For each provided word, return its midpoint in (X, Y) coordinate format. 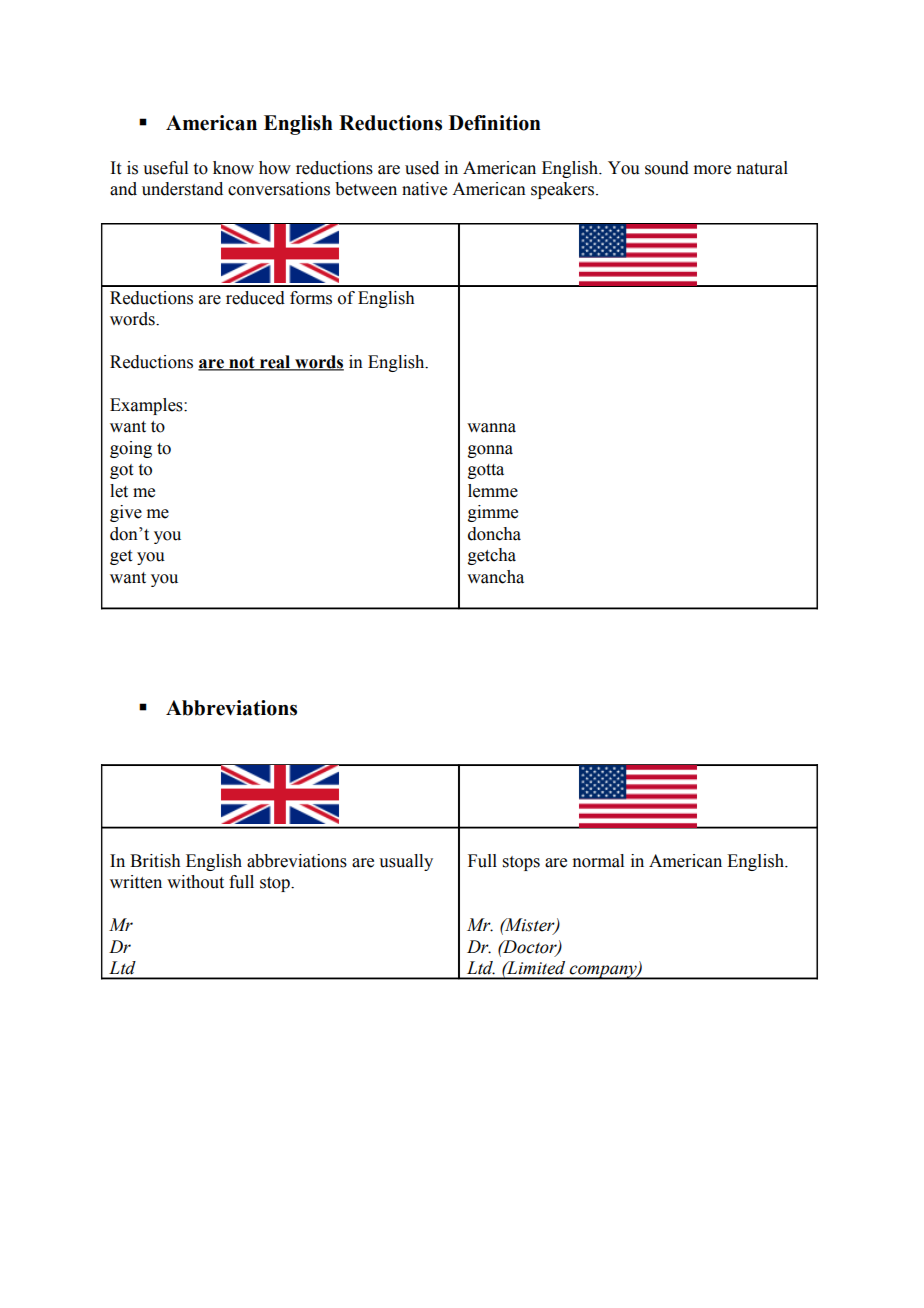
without (195, 882)
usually (406, 862)
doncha (494, 534)
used (422, 168)
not (242, 363)
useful (165, 168)
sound (667, 168)
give (126, 513)
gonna (490, 451)
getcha (492, 556)
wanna (491, 428)
